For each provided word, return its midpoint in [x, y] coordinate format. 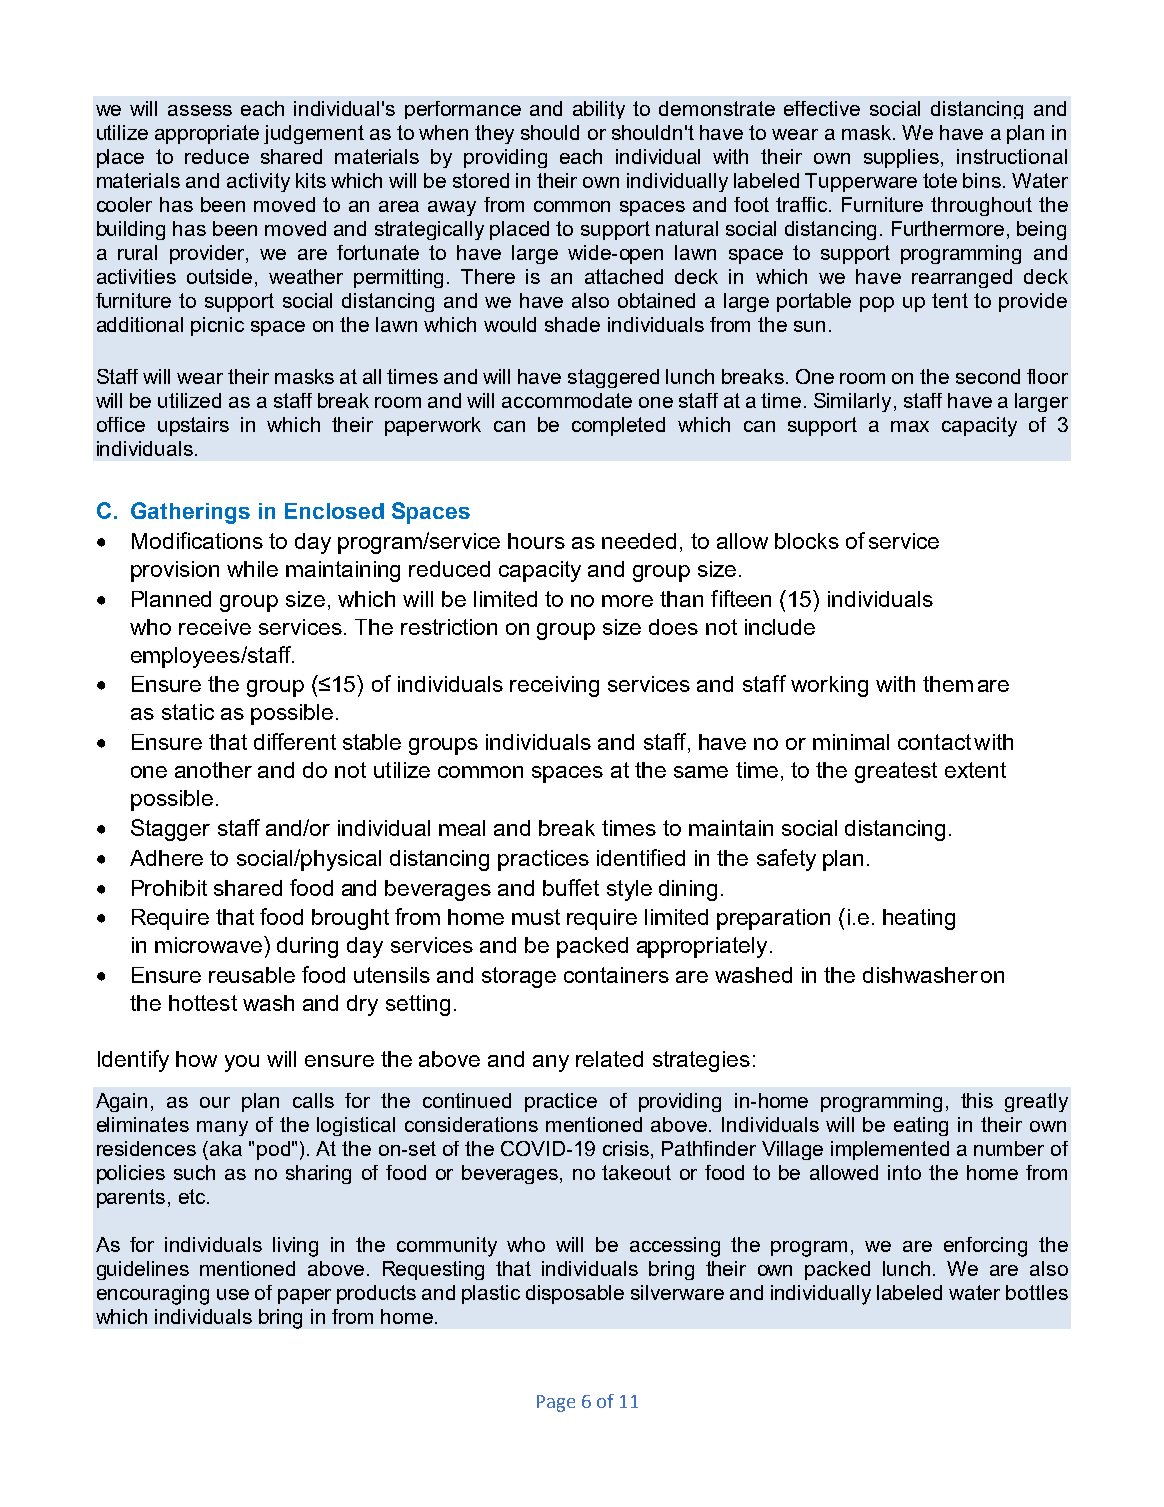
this [977, 1100]
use [233, 1294]
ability [599, 110]
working [829, 686]
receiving [554, 686]
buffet [571, 887]
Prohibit [169, 888]
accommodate [567, 400]
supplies [901, 158]
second [988, 376]
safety [786, 860]
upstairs [193, 426]
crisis [626, 1148]
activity [258, 182]
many [222, 1128]
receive [215, 627]
